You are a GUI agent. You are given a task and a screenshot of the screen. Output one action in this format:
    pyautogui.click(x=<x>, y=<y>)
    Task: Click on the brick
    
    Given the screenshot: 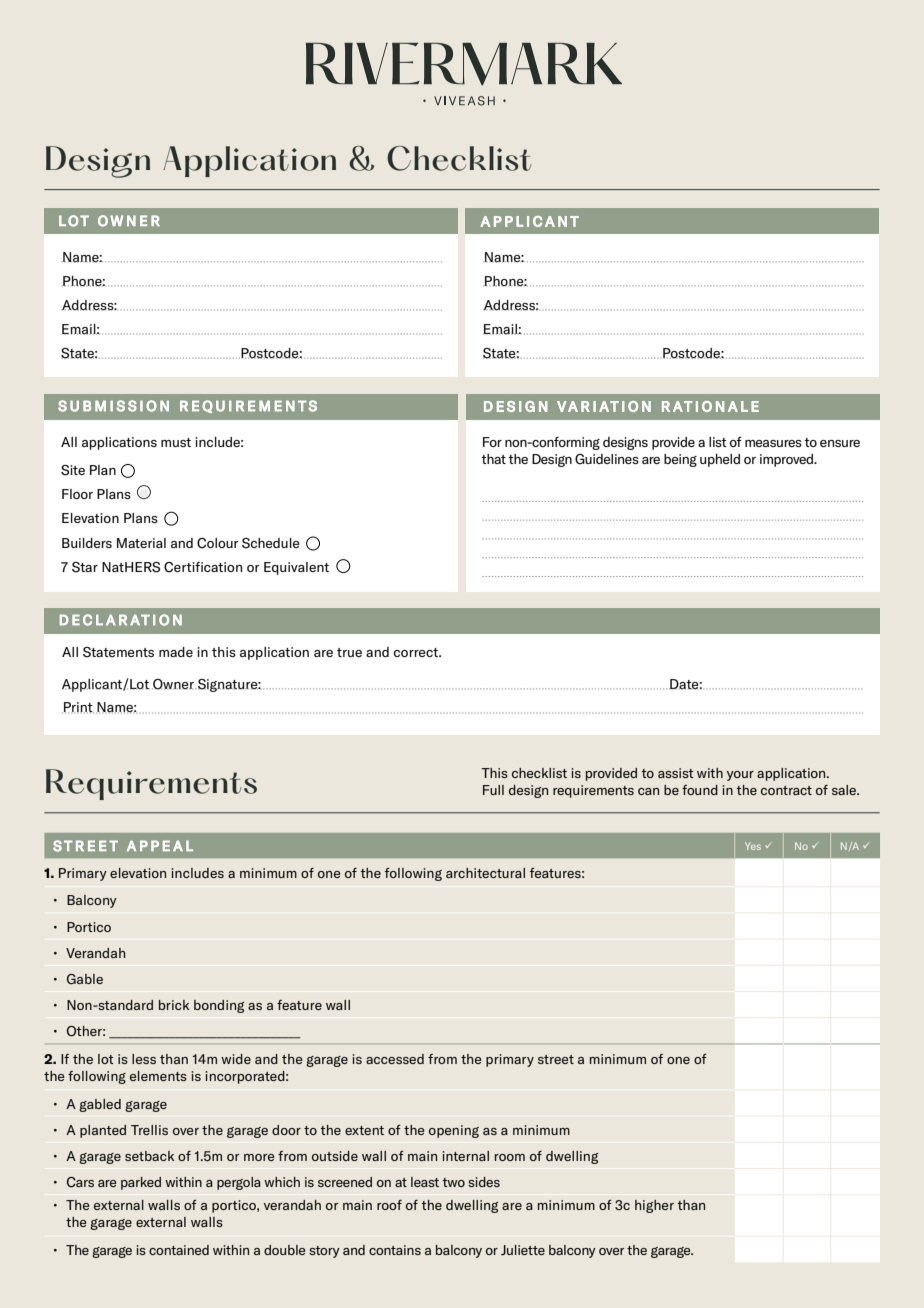 What is the action you would take?
    pyautogui.click(x=174, y=1005)
